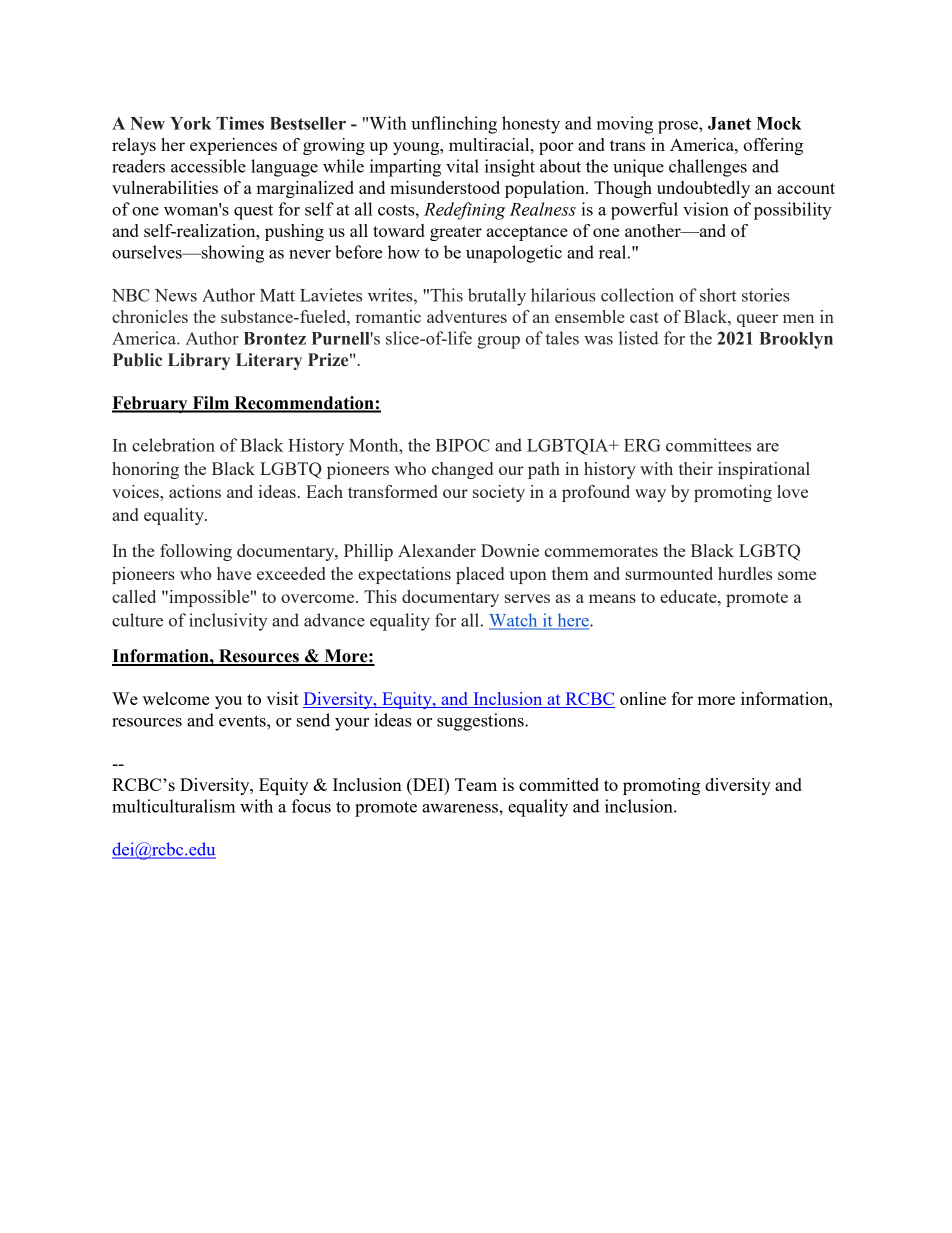 This screenshot has width=952, height=1233. I want to click on hurdles, so click(745, 573).
